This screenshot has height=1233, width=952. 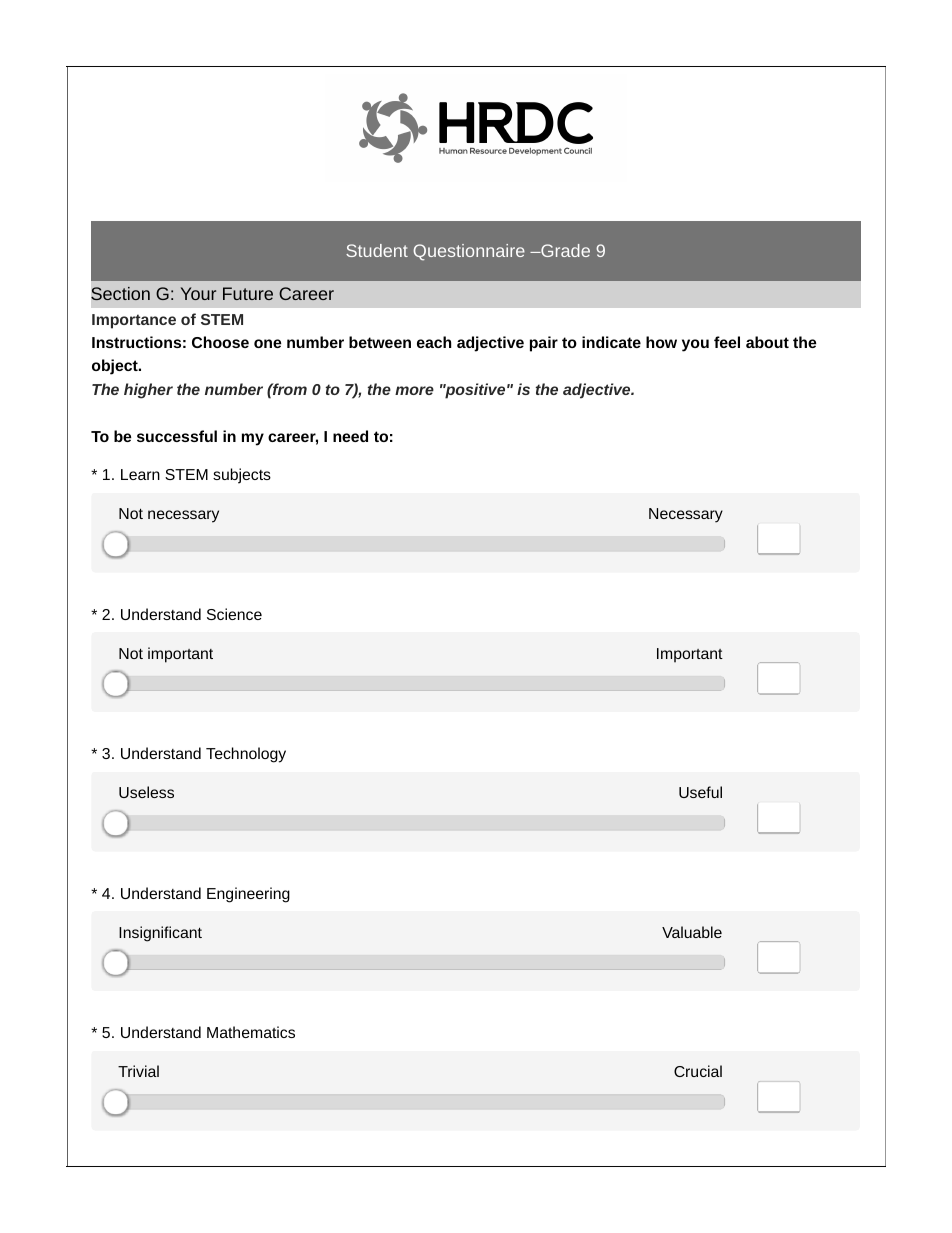 I want to click on Mathematics, so click(x=251, y=1032).
